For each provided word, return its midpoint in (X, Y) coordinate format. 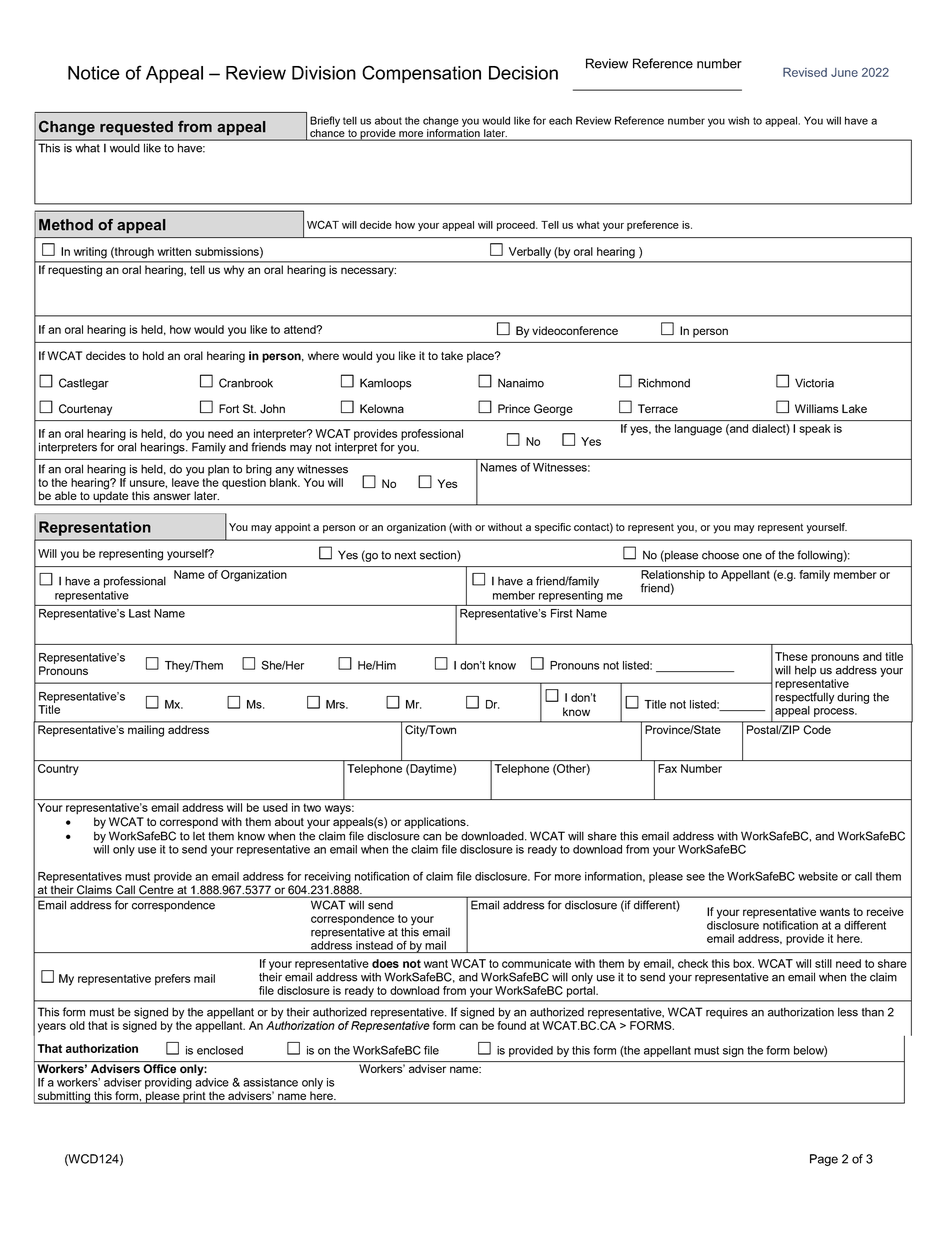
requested (136, 128)
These (791, 656)
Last (140, 613)
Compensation (421, 74)
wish (738, 120)
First (562, 613)
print (194, 1097)
